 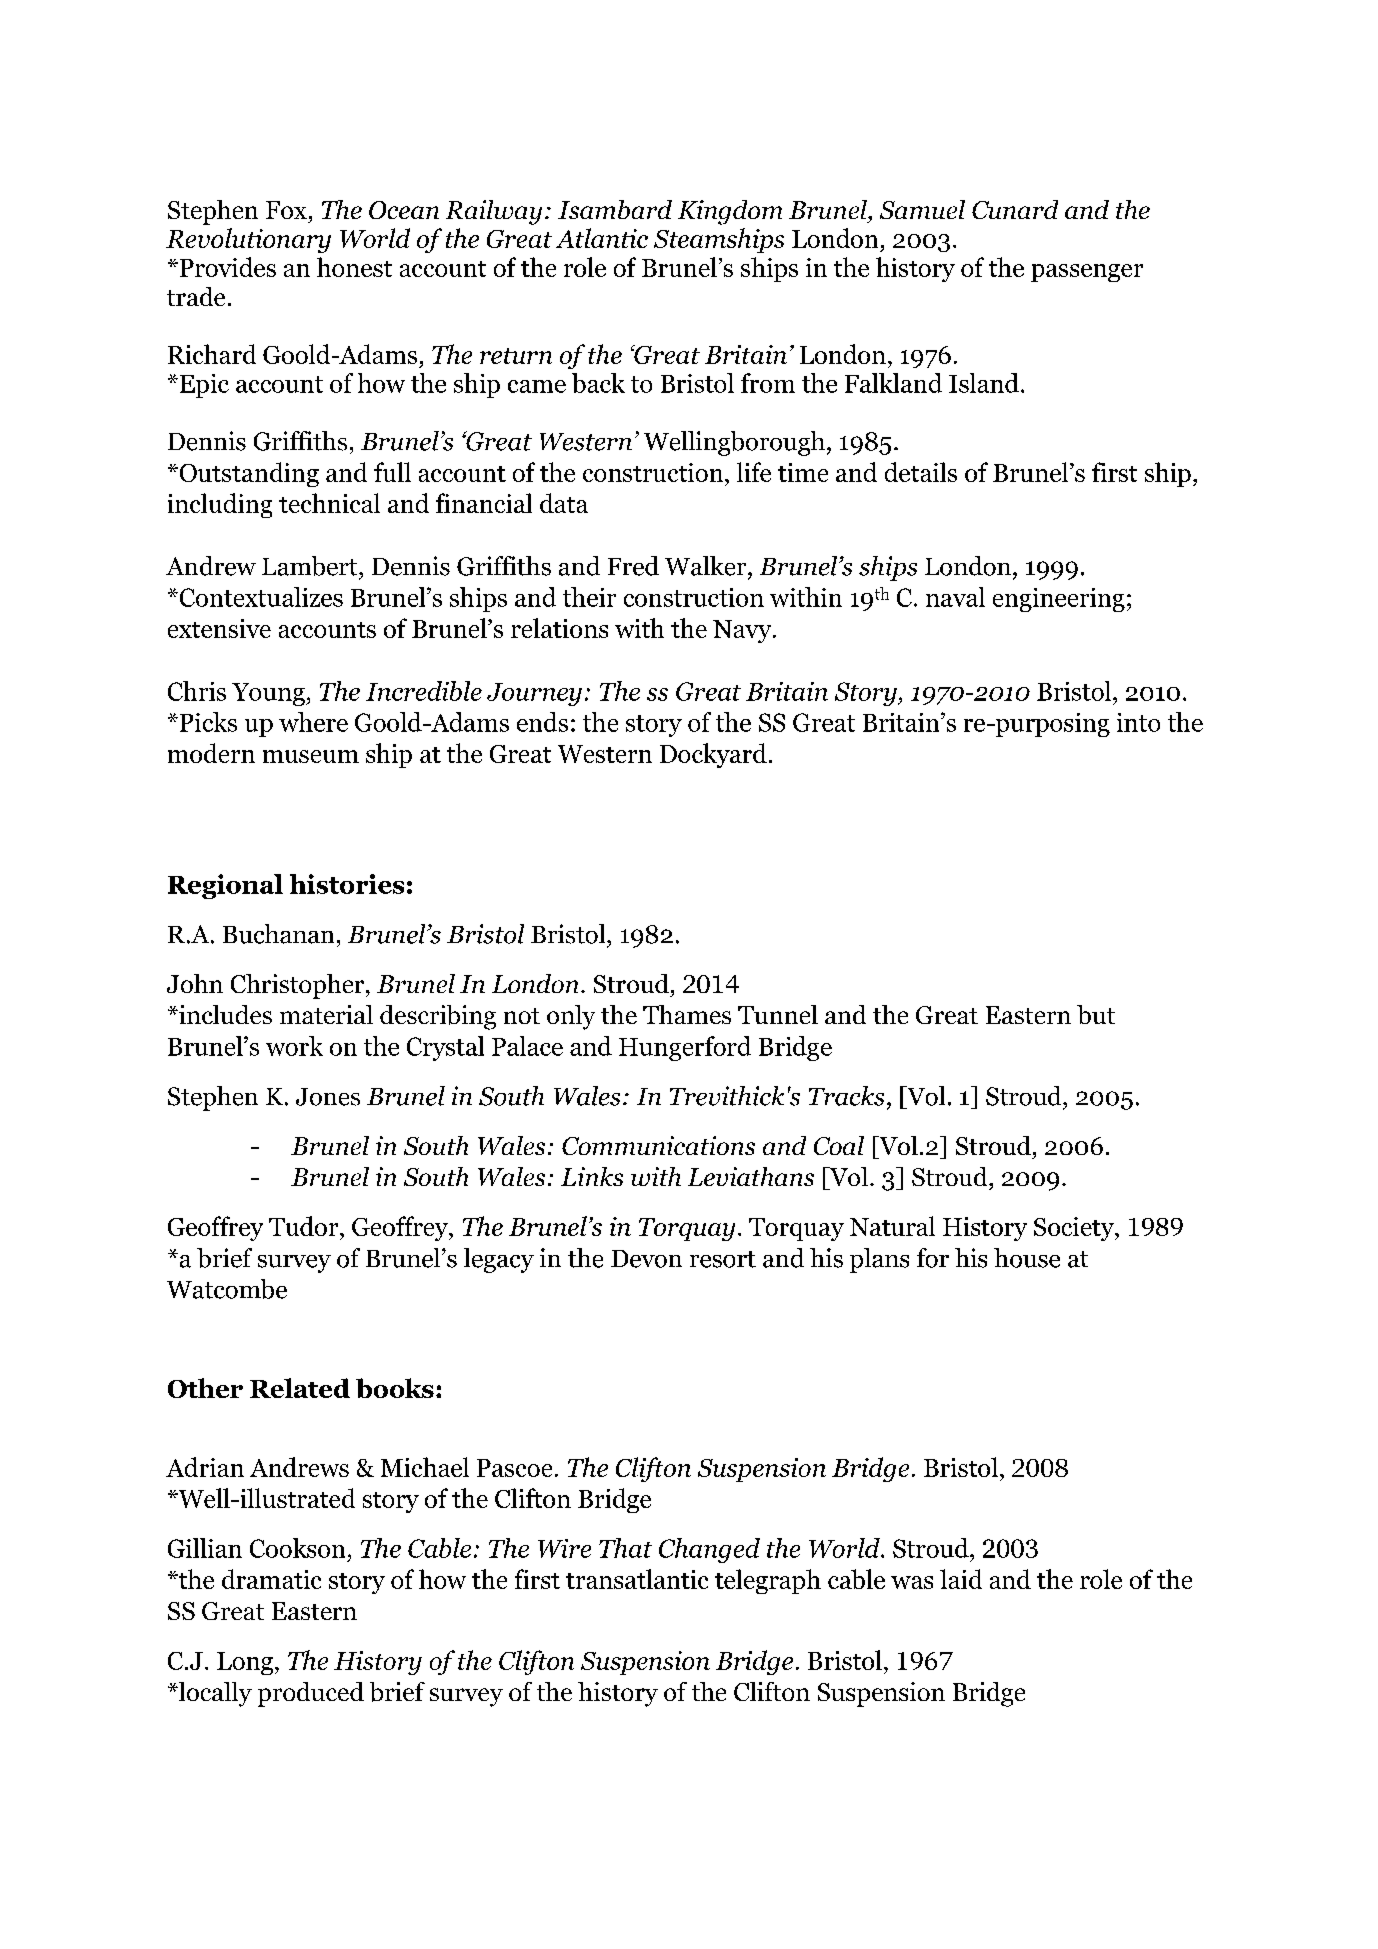 What do you see at coordinates (354, 267) in the screenshot?
I see `honest` at bounding box center [354, 267].
